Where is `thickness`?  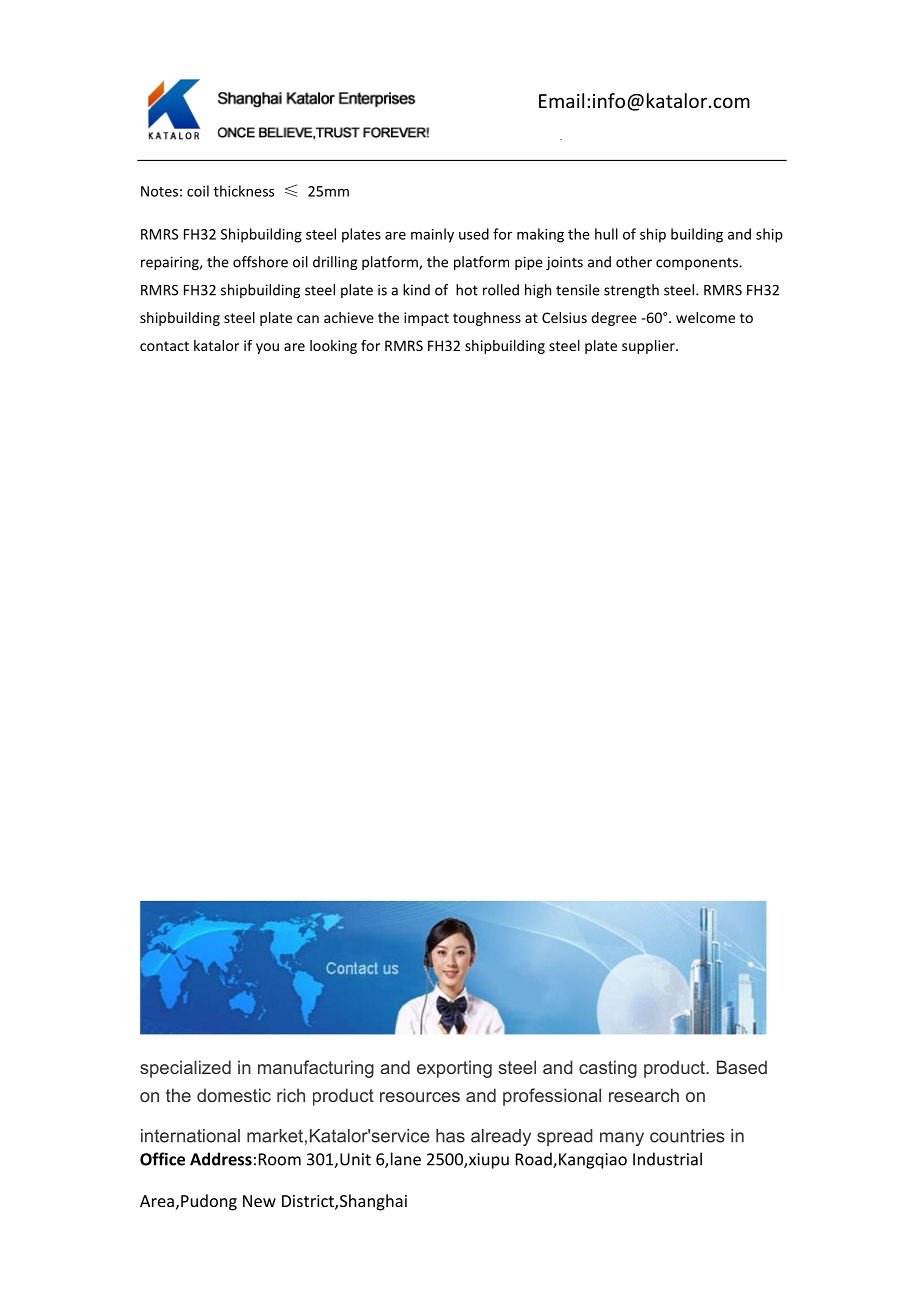 thickness is located at coordinates (243, 191).
